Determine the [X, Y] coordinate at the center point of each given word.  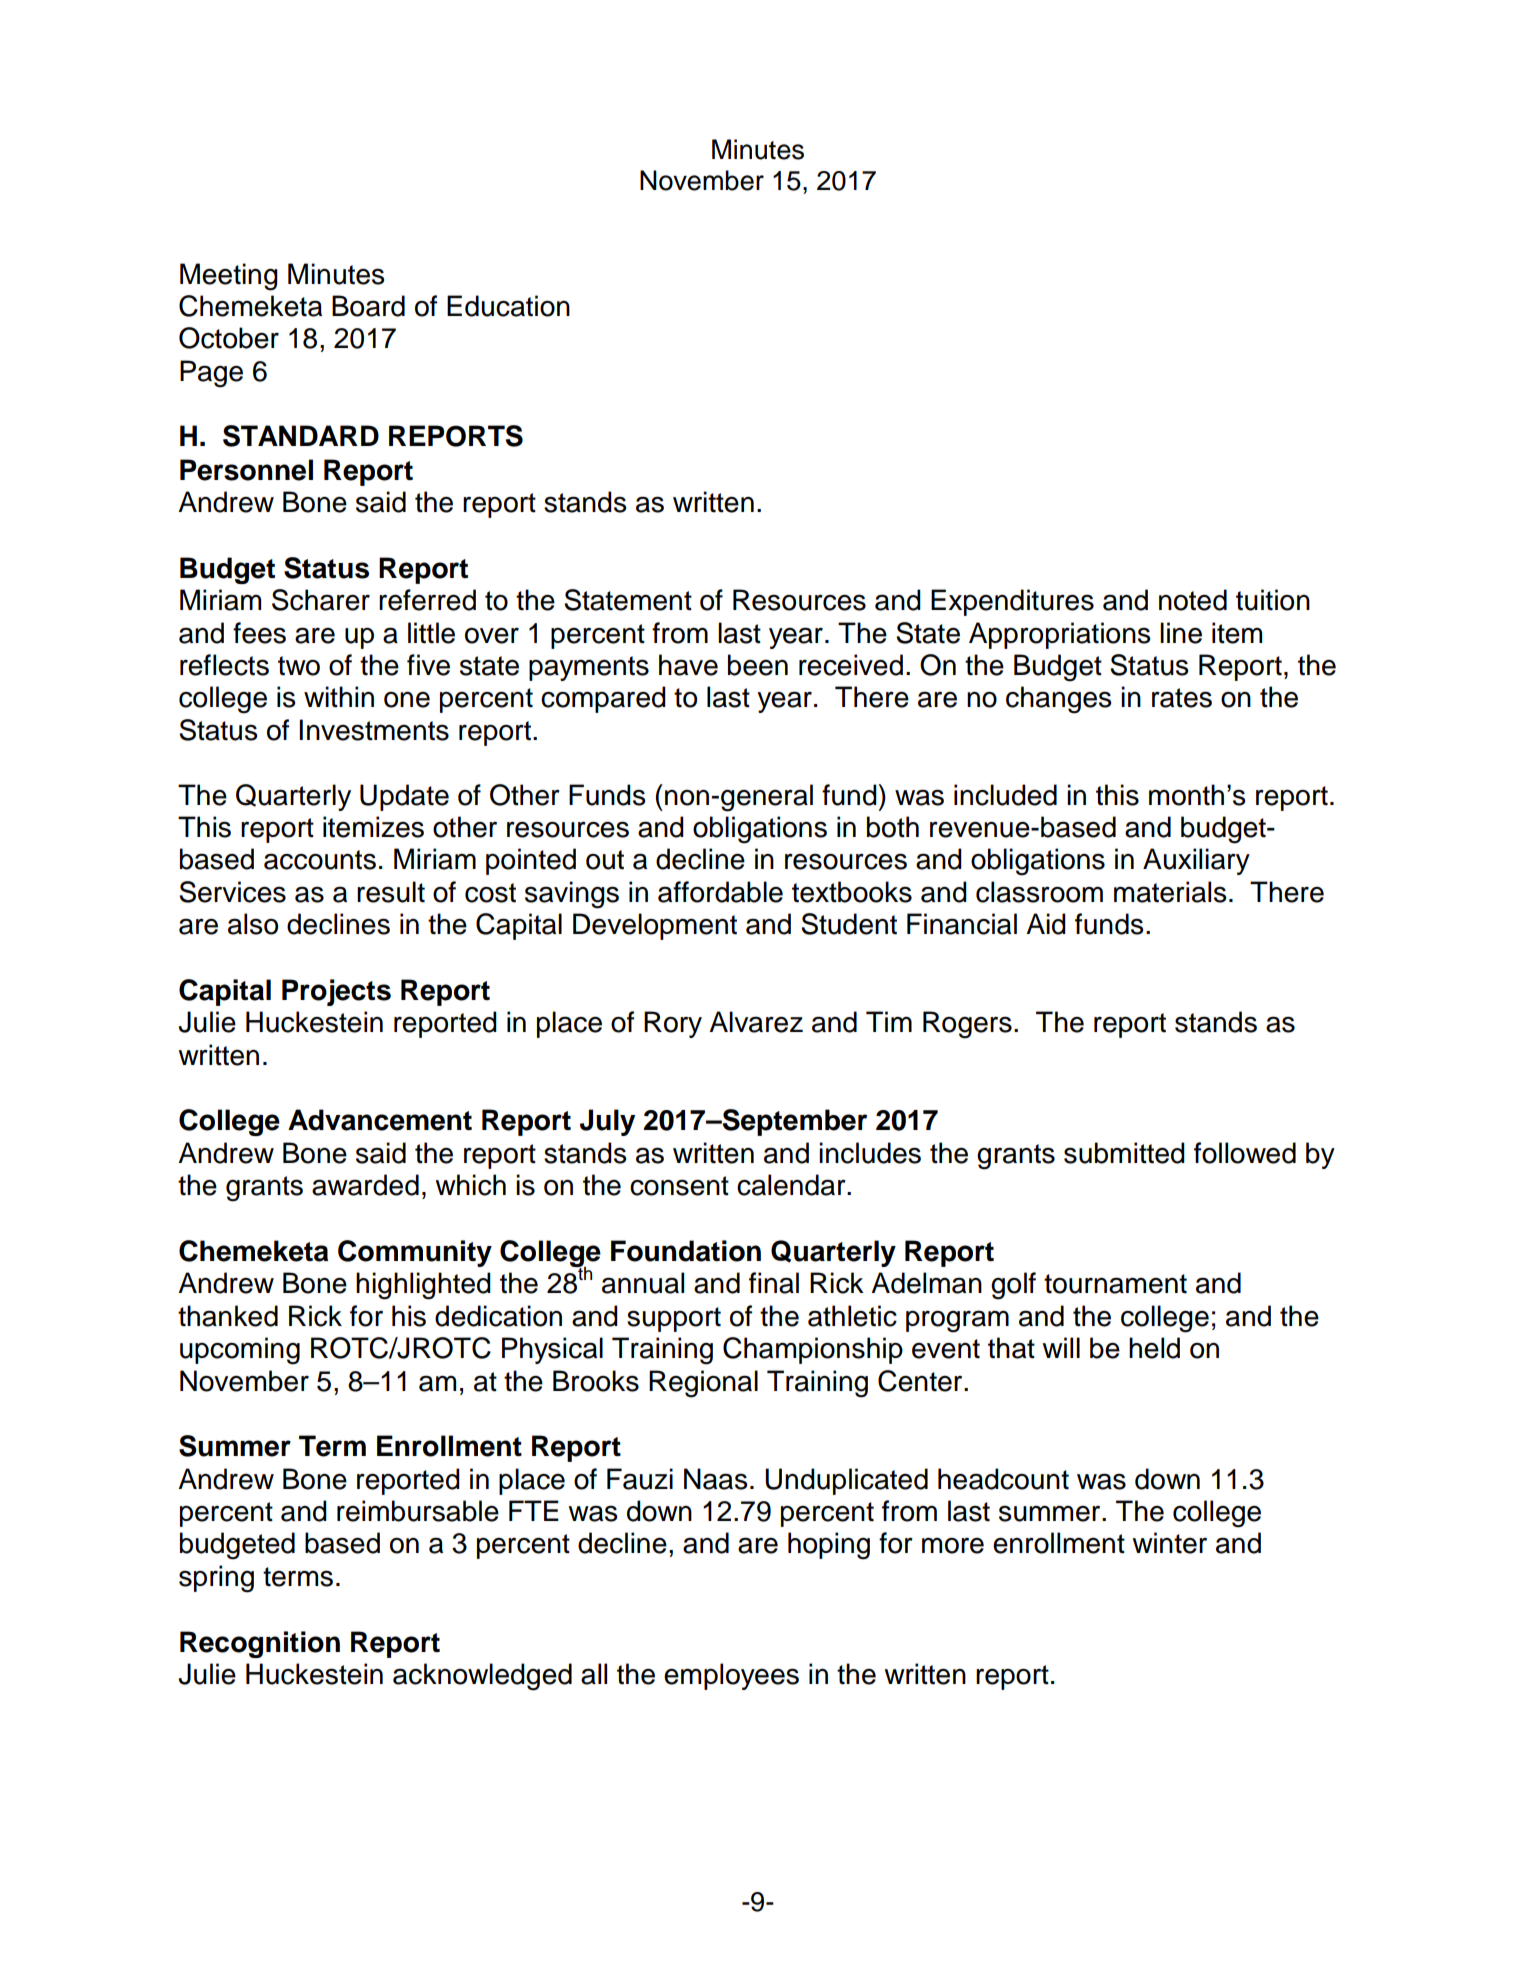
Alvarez [756, 1022]
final [774, 1283]
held [1154, 1348]
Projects [336, 992]
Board [368, 306]
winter [1169, 1543]
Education [508, 306]
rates [1182, 698]
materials [1170, 892]
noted [1193, 600]
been [758, 665]
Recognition [260, 1644]
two [299, 666]
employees [731, 1676]
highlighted [423, 1286]
